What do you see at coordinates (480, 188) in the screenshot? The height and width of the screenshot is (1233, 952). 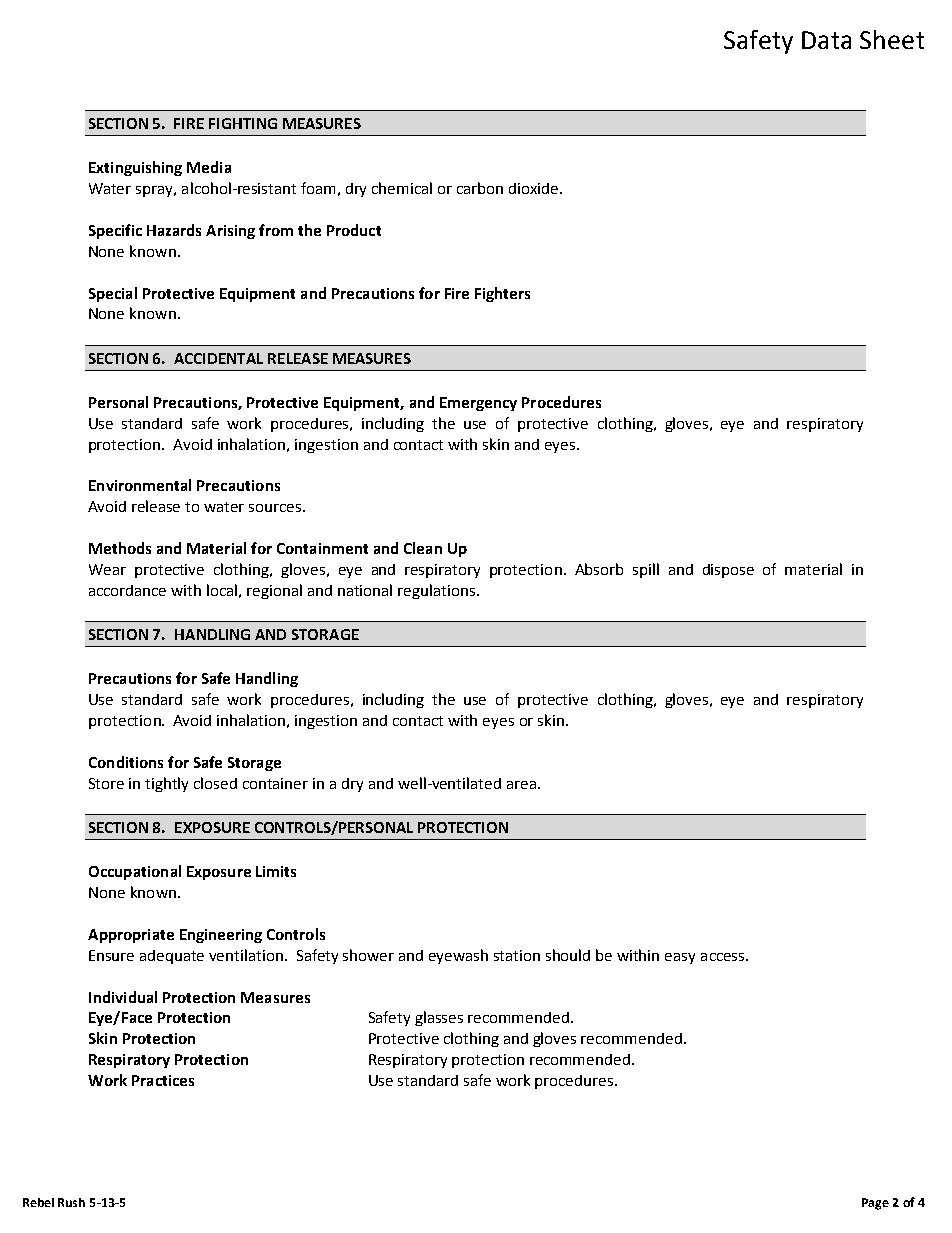 I see `carbon` at bounding box center [480, 188].
